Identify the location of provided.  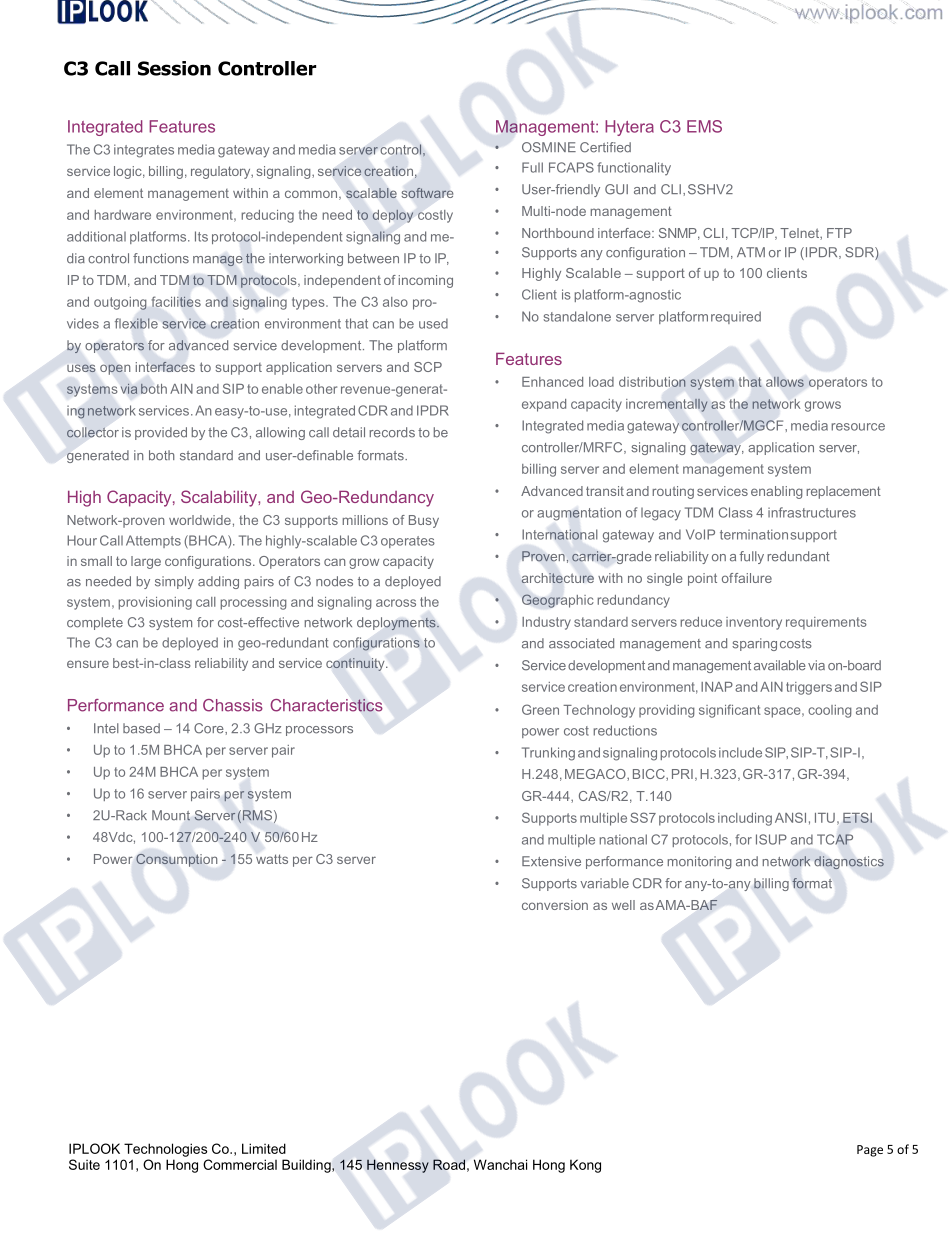
(161, 433).
